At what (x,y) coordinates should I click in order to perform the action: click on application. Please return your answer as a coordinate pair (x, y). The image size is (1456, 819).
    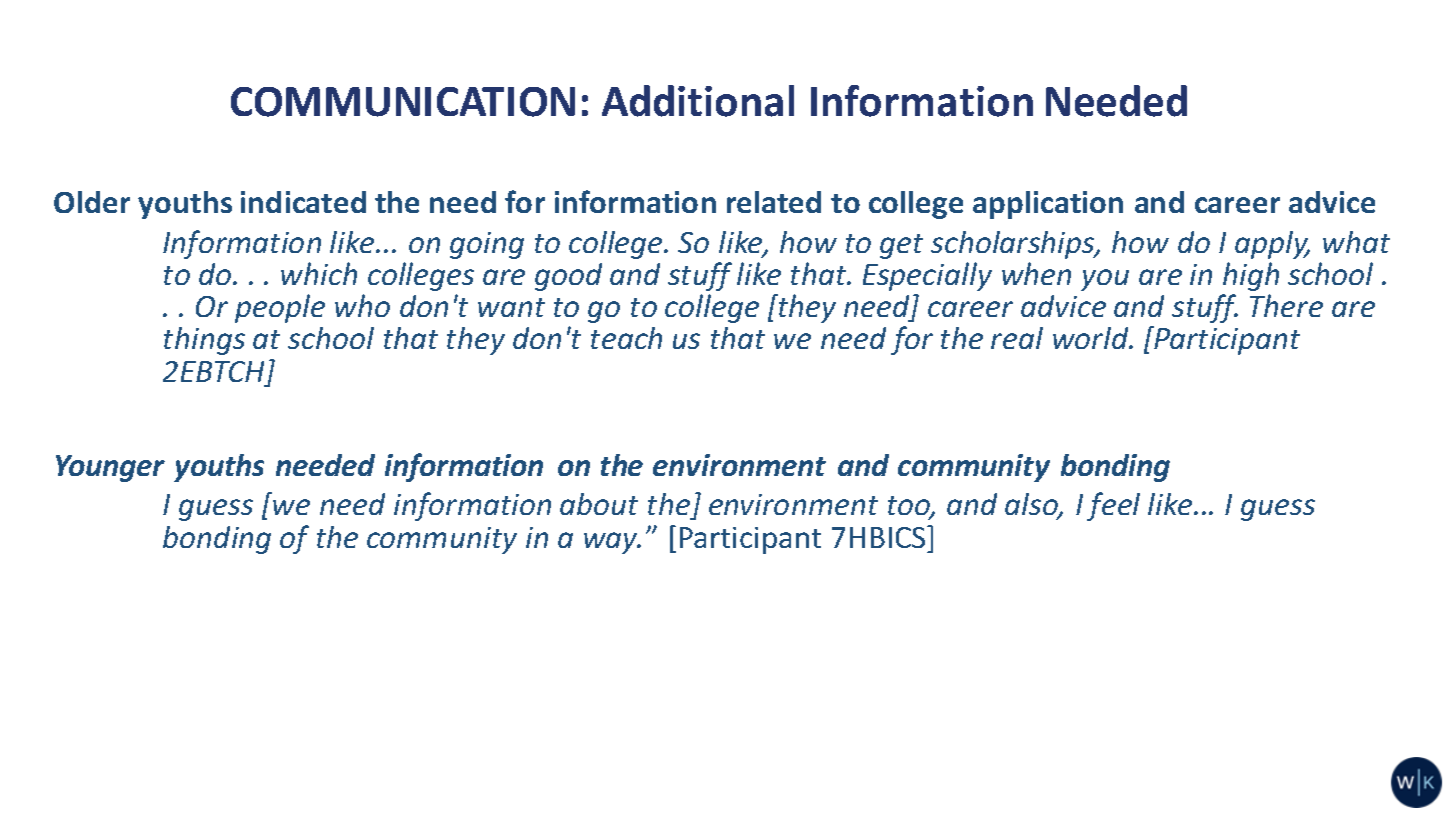
    Looking at the image, I should click on (1048, 205).
